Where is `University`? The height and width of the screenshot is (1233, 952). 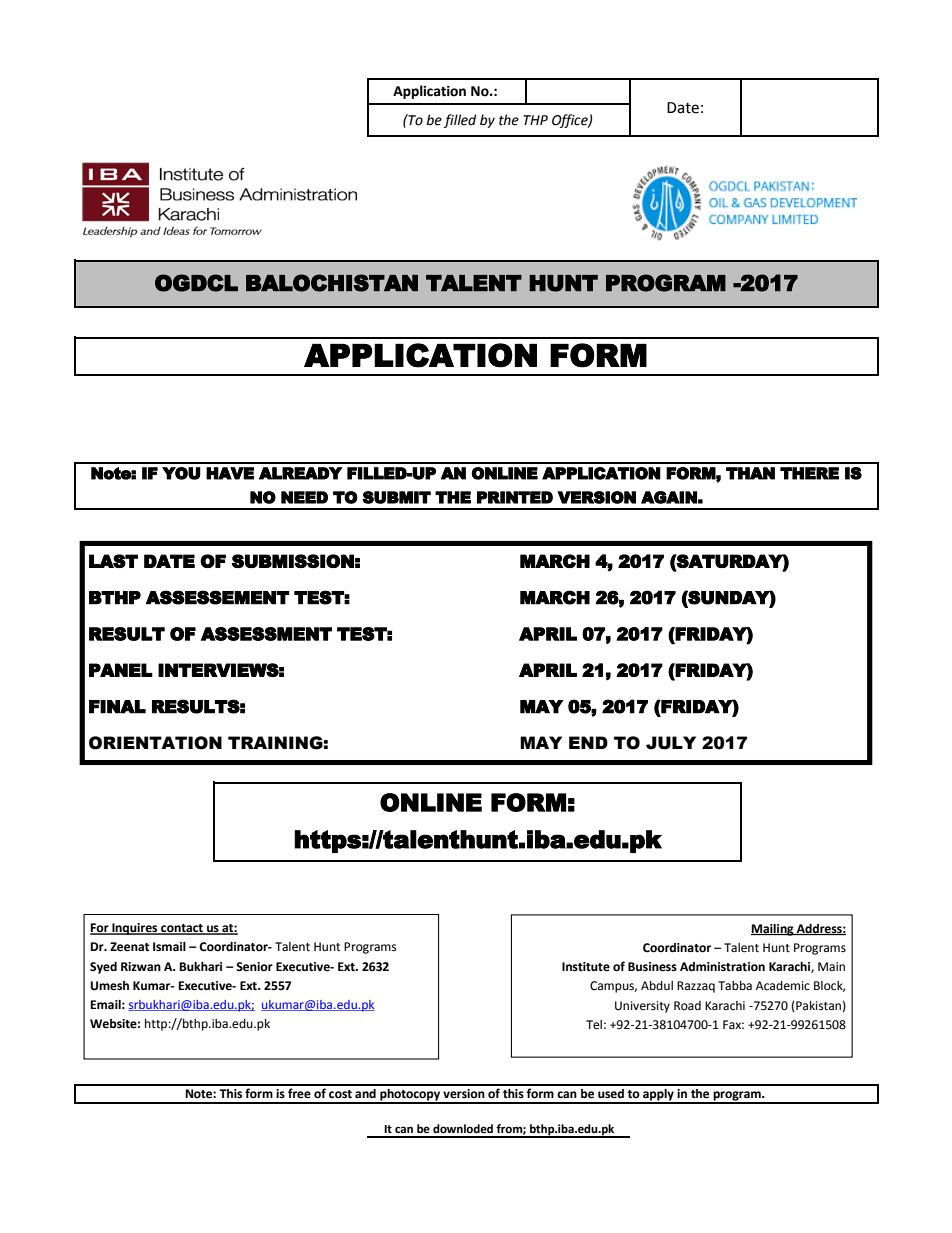 University is located at coordinates (642, 1007).
